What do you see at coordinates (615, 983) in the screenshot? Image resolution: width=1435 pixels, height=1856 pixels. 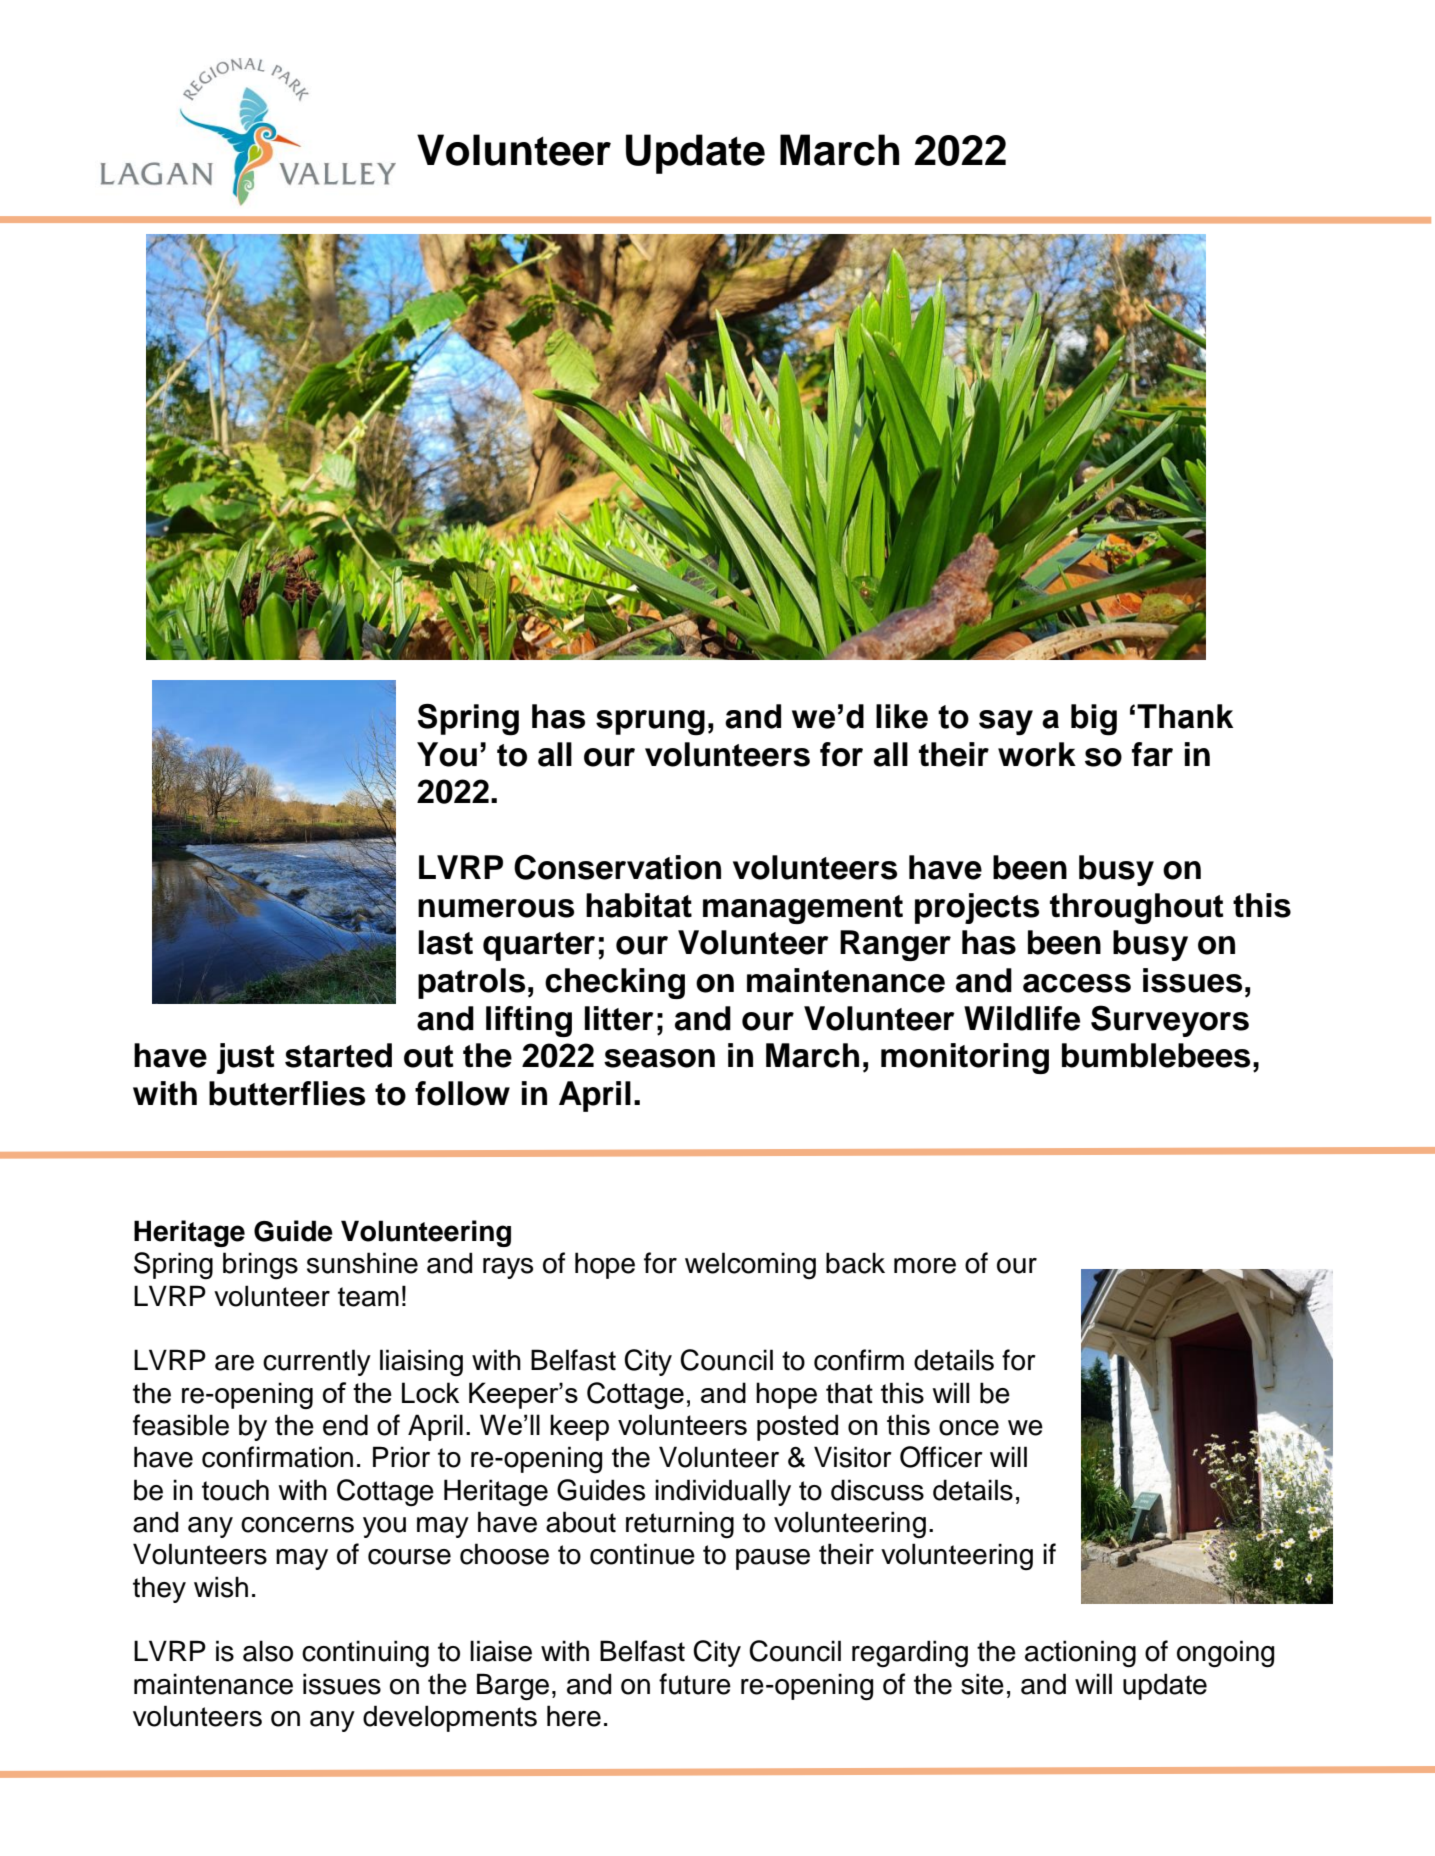 I see `checking` at bounding box center [615, 983].
